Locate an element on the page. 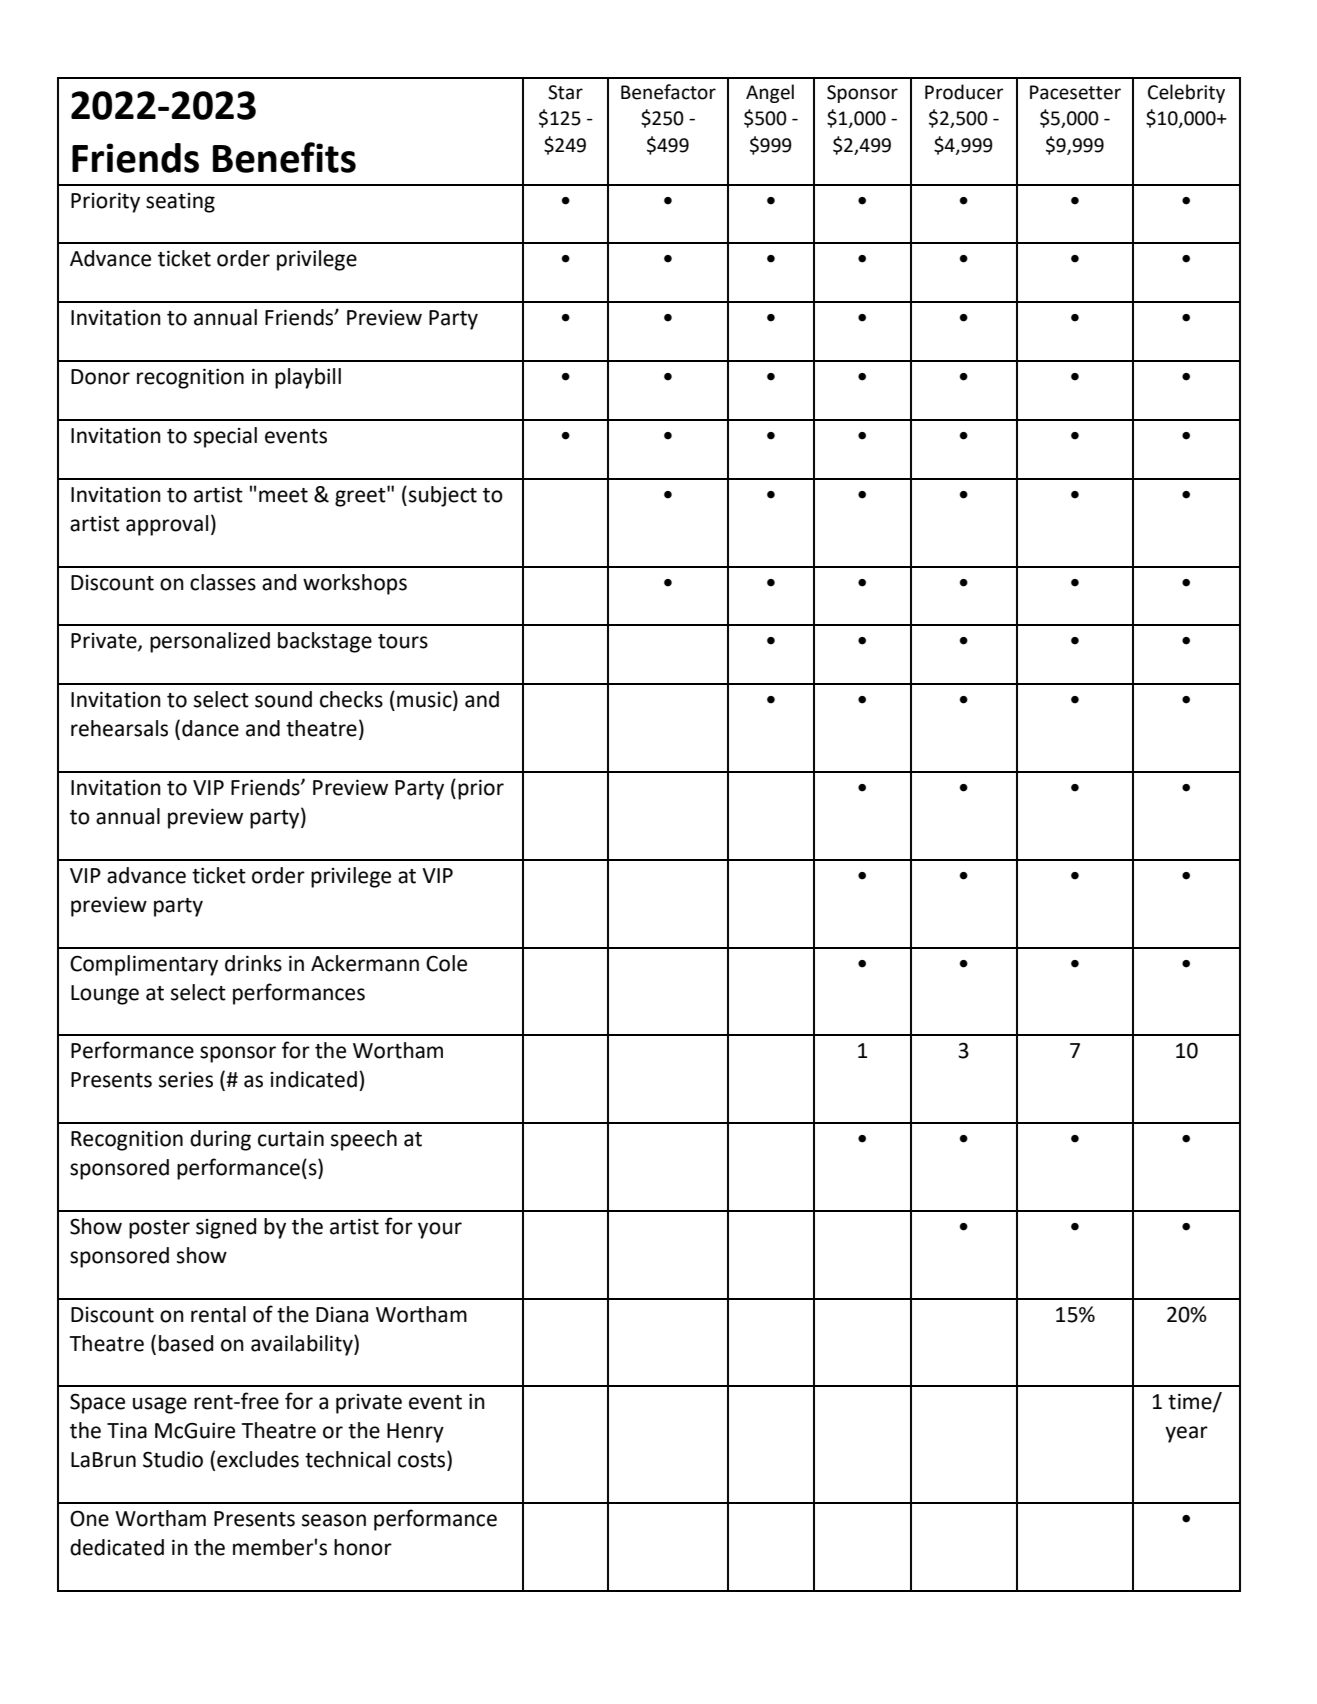 This document has width=1317, height=1704. Benefits is located at coordinates (284, 157).
